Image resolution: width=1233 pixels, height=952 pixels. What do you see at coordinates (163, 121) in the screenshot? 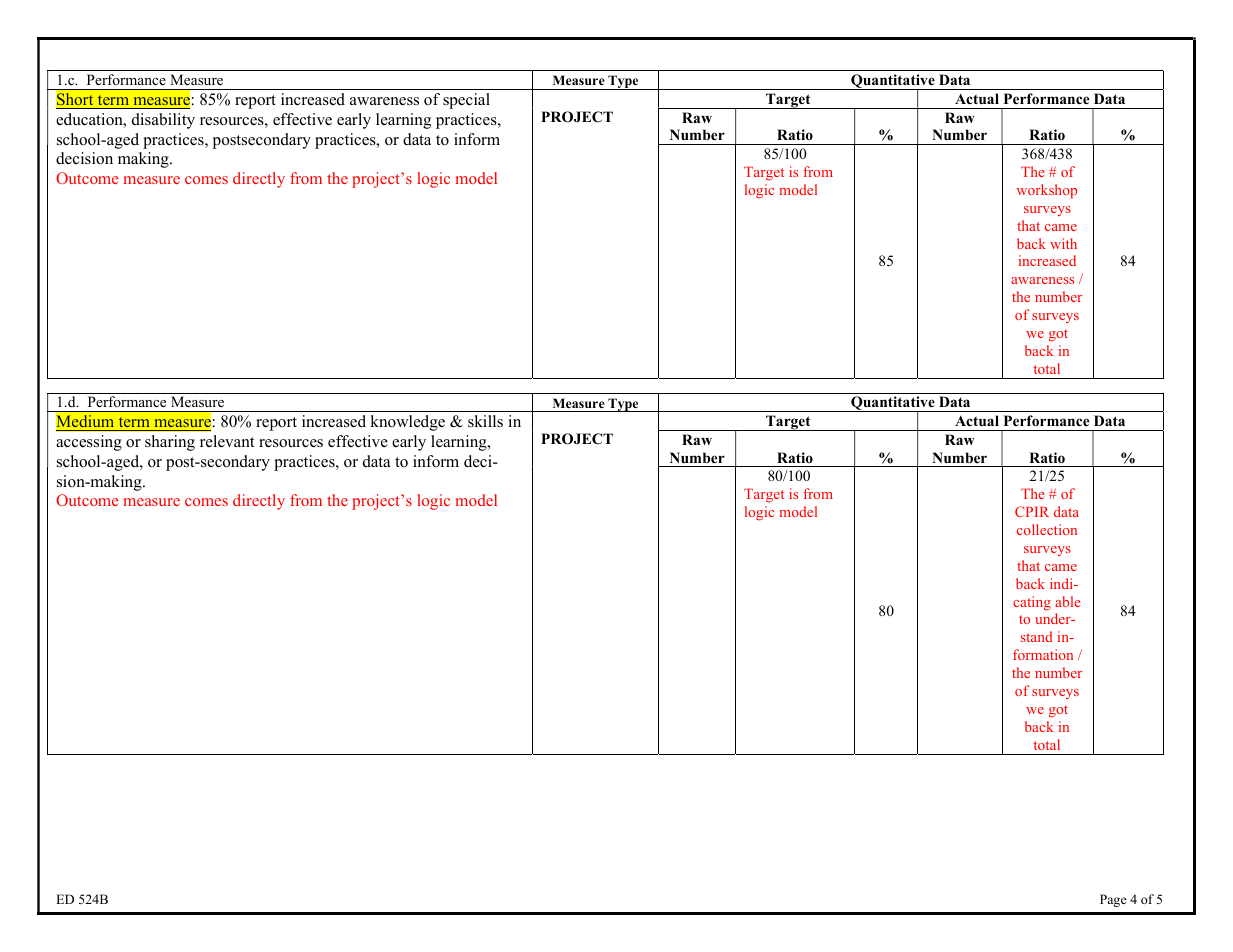
I see `disability` at bounding box center [163, 121].
